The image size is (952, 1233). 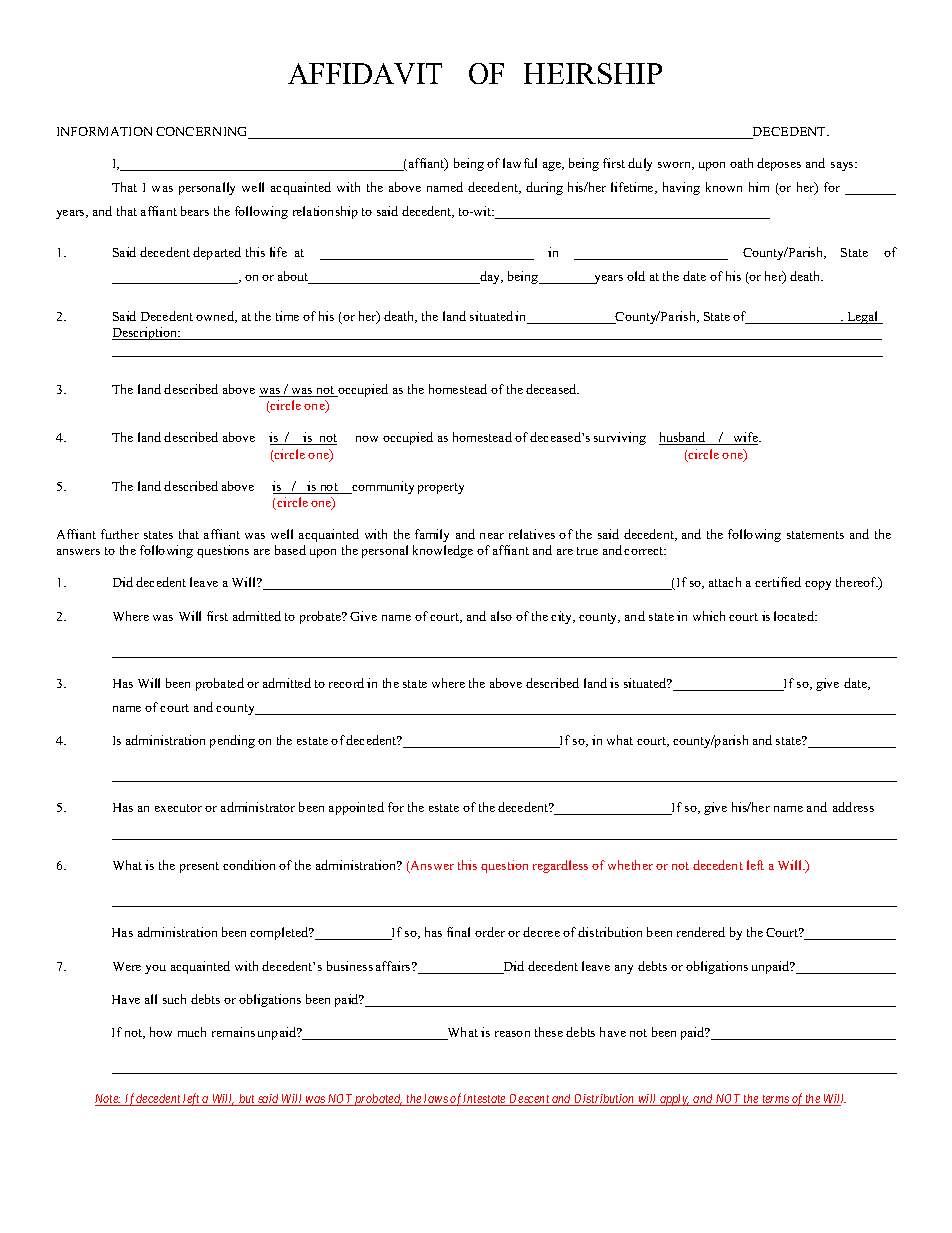 I want to click on lawful, so click(x=520, y=163).
